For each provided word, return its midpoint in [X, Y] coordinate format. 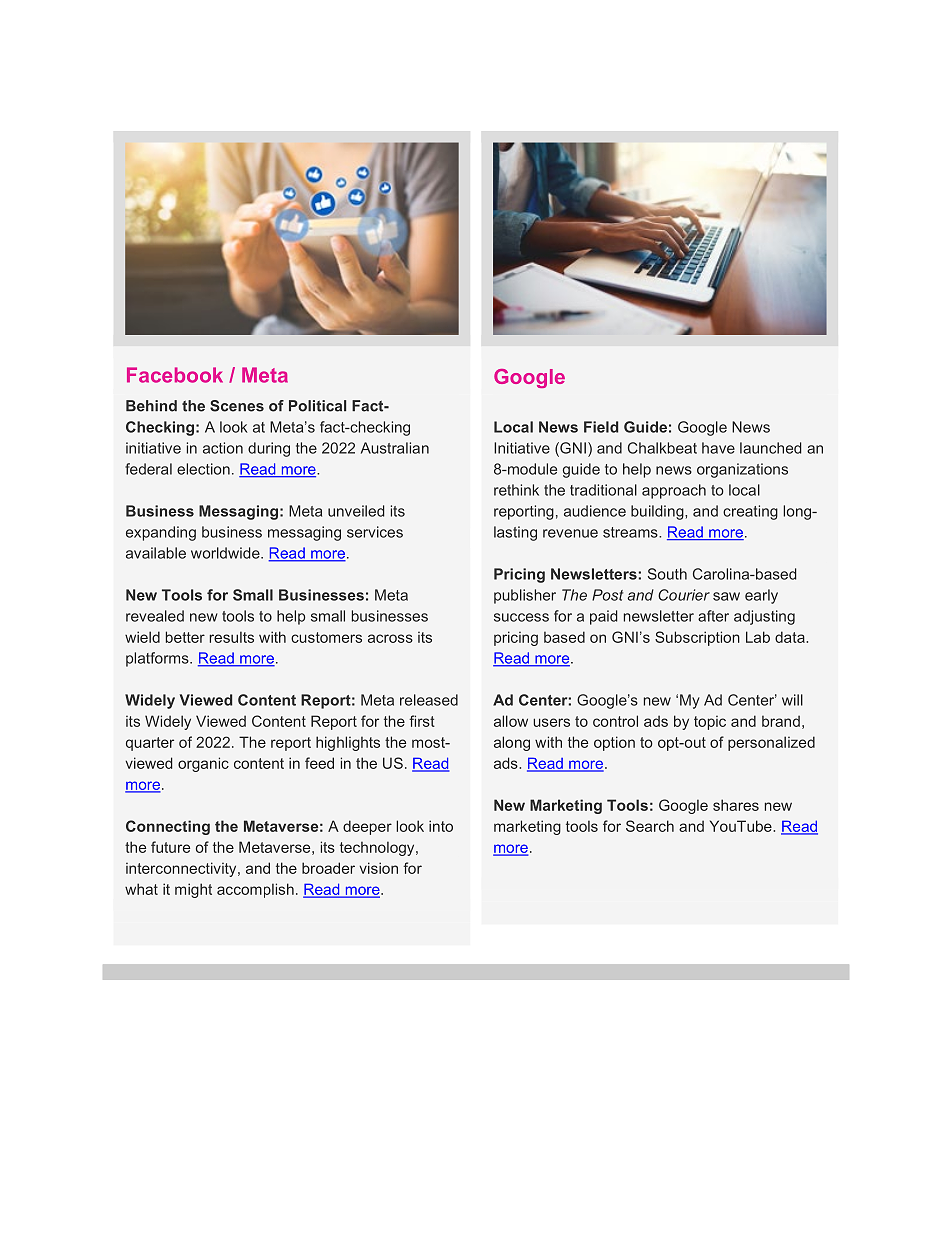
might [193, 890]
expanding [161, 533]
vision [379, 868]
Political [317, 406]
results [232, 637]
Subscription [697, 638]
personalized [771, 743]
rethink [516, 490]
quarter [150, 744]
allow [511, 721]
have [718, 448]
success [521, 617]
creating [750, 512]
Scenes [237, 406]
